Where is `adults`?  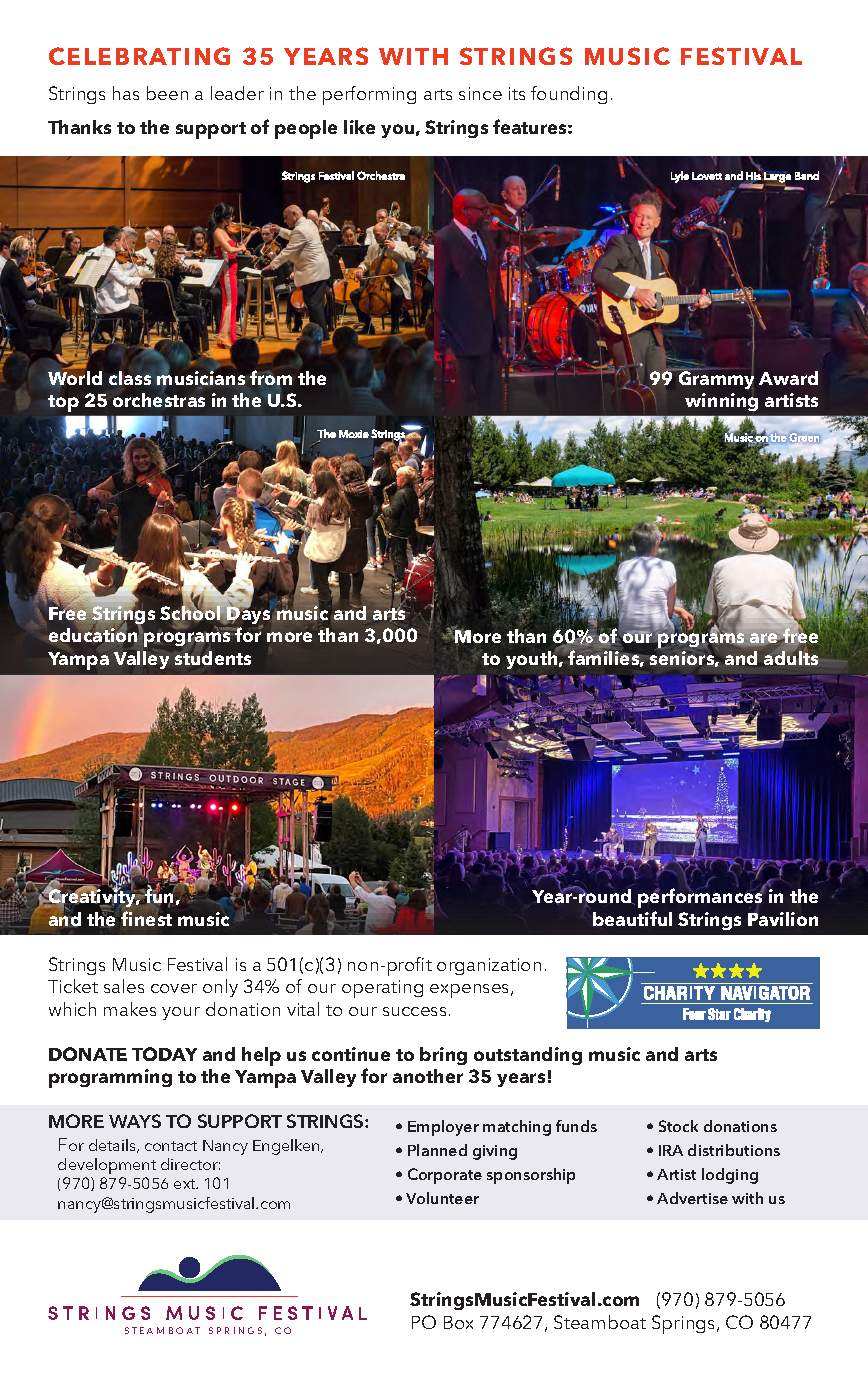
adults is located at coordinates (791, 657).
